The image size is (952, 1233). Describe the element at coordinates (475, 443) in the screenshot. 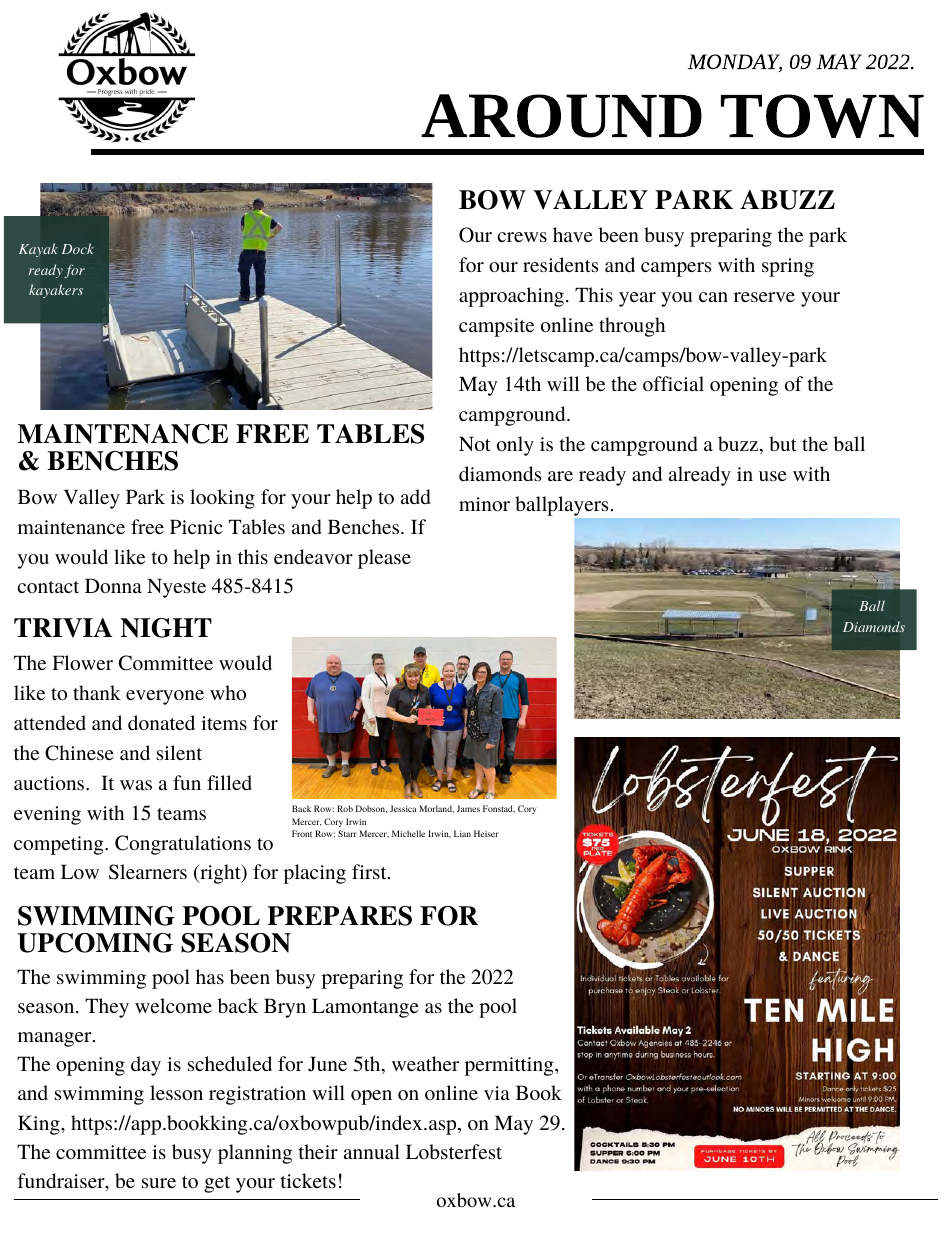

I see `Not` at that location.
